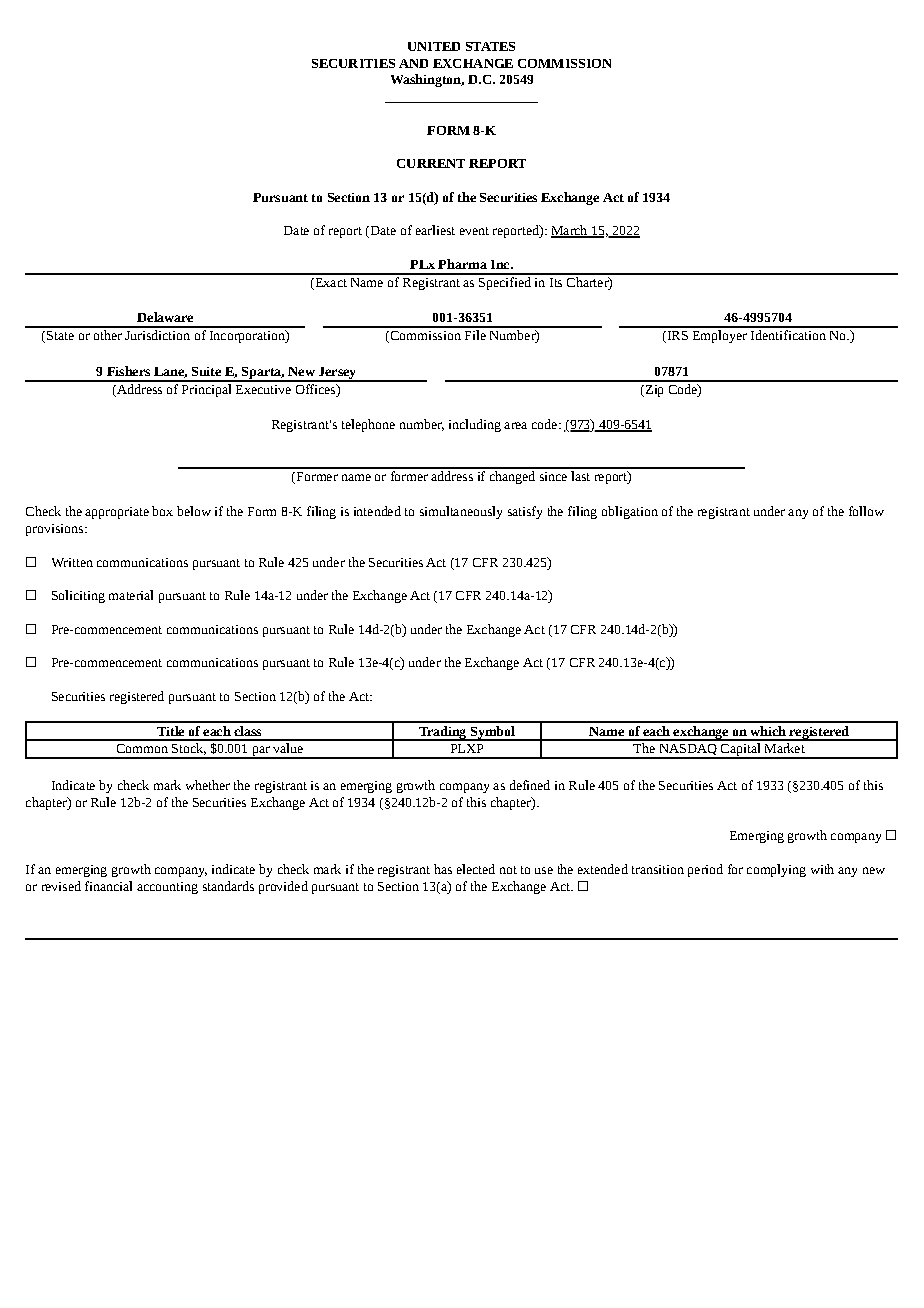  I want to click on material, so click(131, 595).
